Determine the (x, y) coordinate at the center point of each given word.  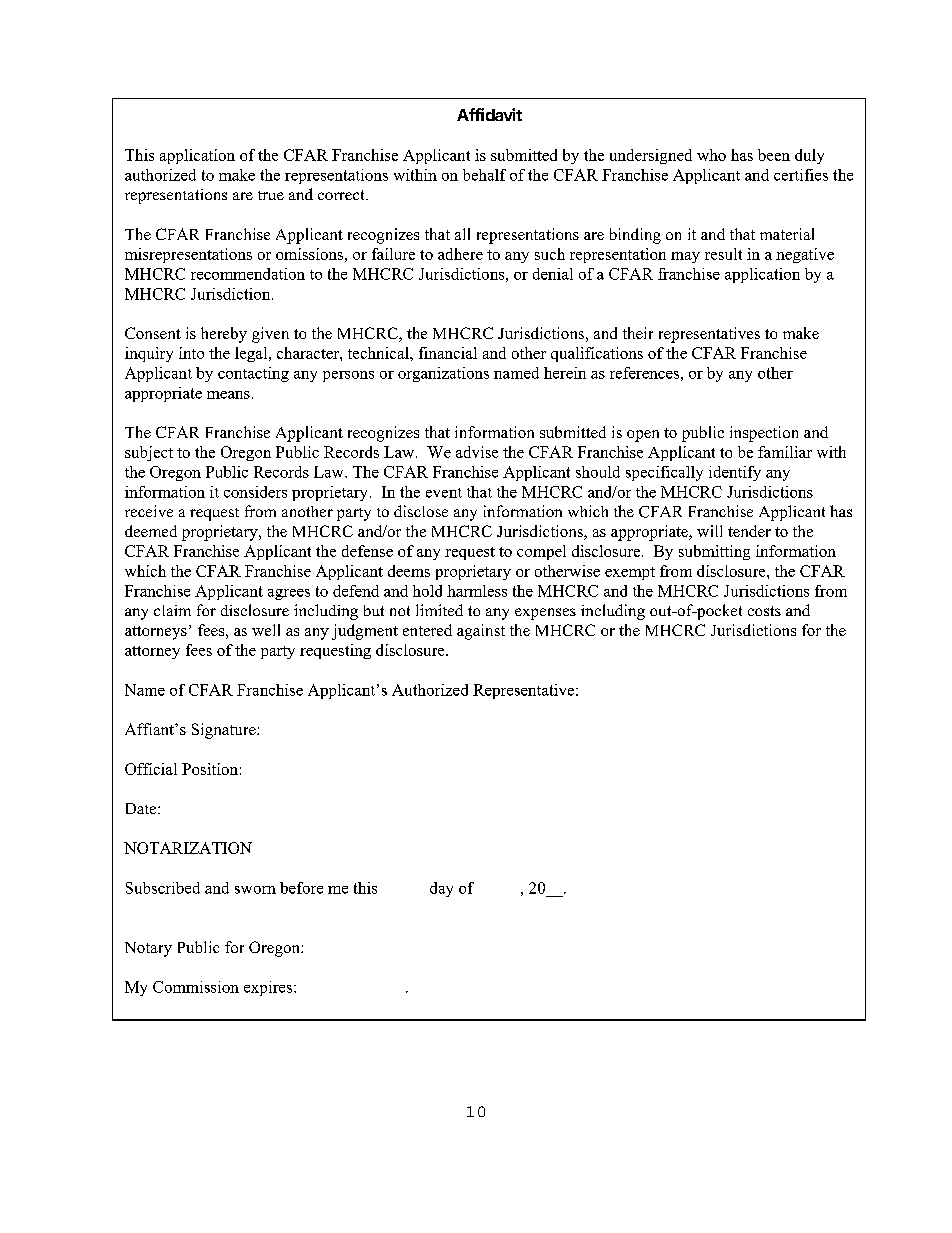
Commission (196, 987)
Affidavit (489, 114)
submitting (714, 552)
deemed (151, 531)
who (711, 155)
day (441, 889)
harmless (477, 591)
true (271, 195)
